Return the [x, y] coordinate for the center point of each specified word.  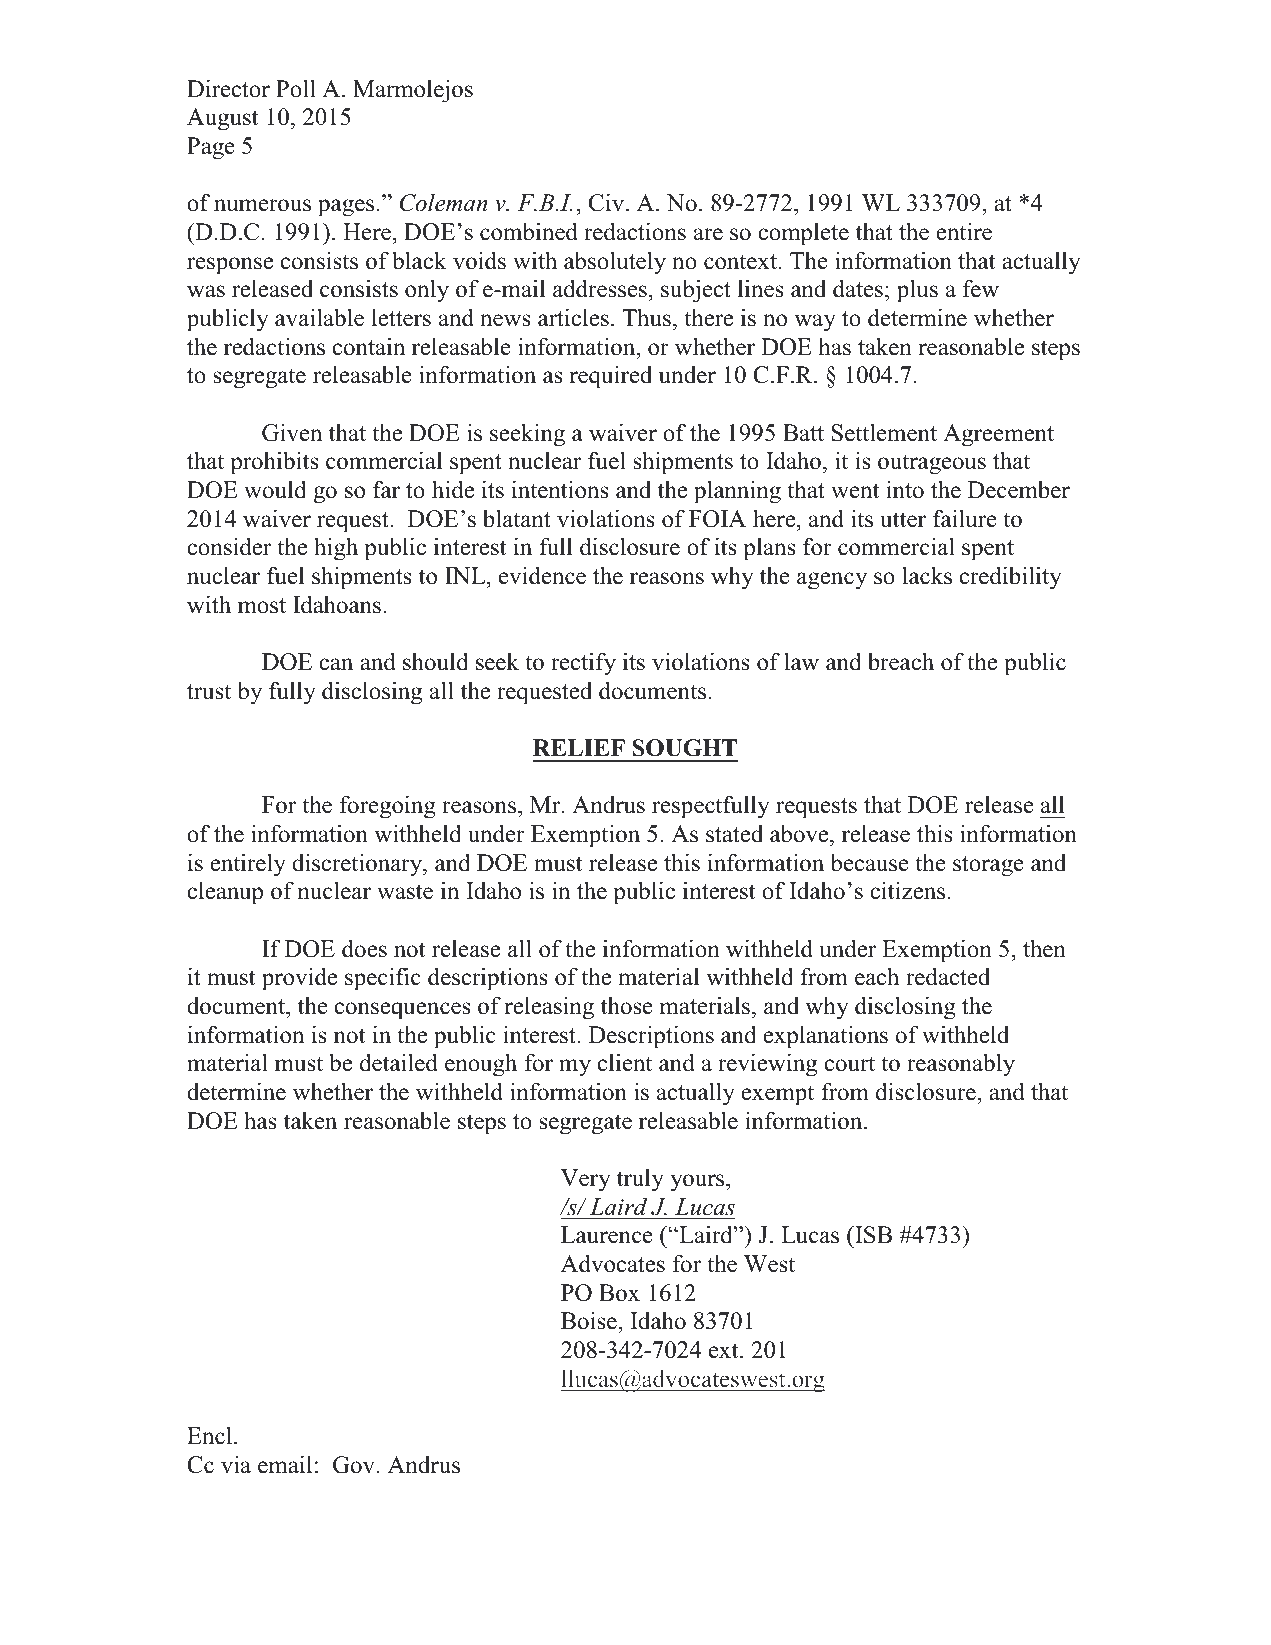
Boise [590, 1322]
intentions [560, 489]
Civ [608, 202]
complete [803, 234]
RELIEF [579, 747]
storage [988, 866]
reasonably [961, 1065]
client [625, 1062]
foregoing [387, 807]
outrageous [932, 464]
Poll [296, 88]
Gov [354, 1465]
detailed [399, 1062]
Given [292, 432]
